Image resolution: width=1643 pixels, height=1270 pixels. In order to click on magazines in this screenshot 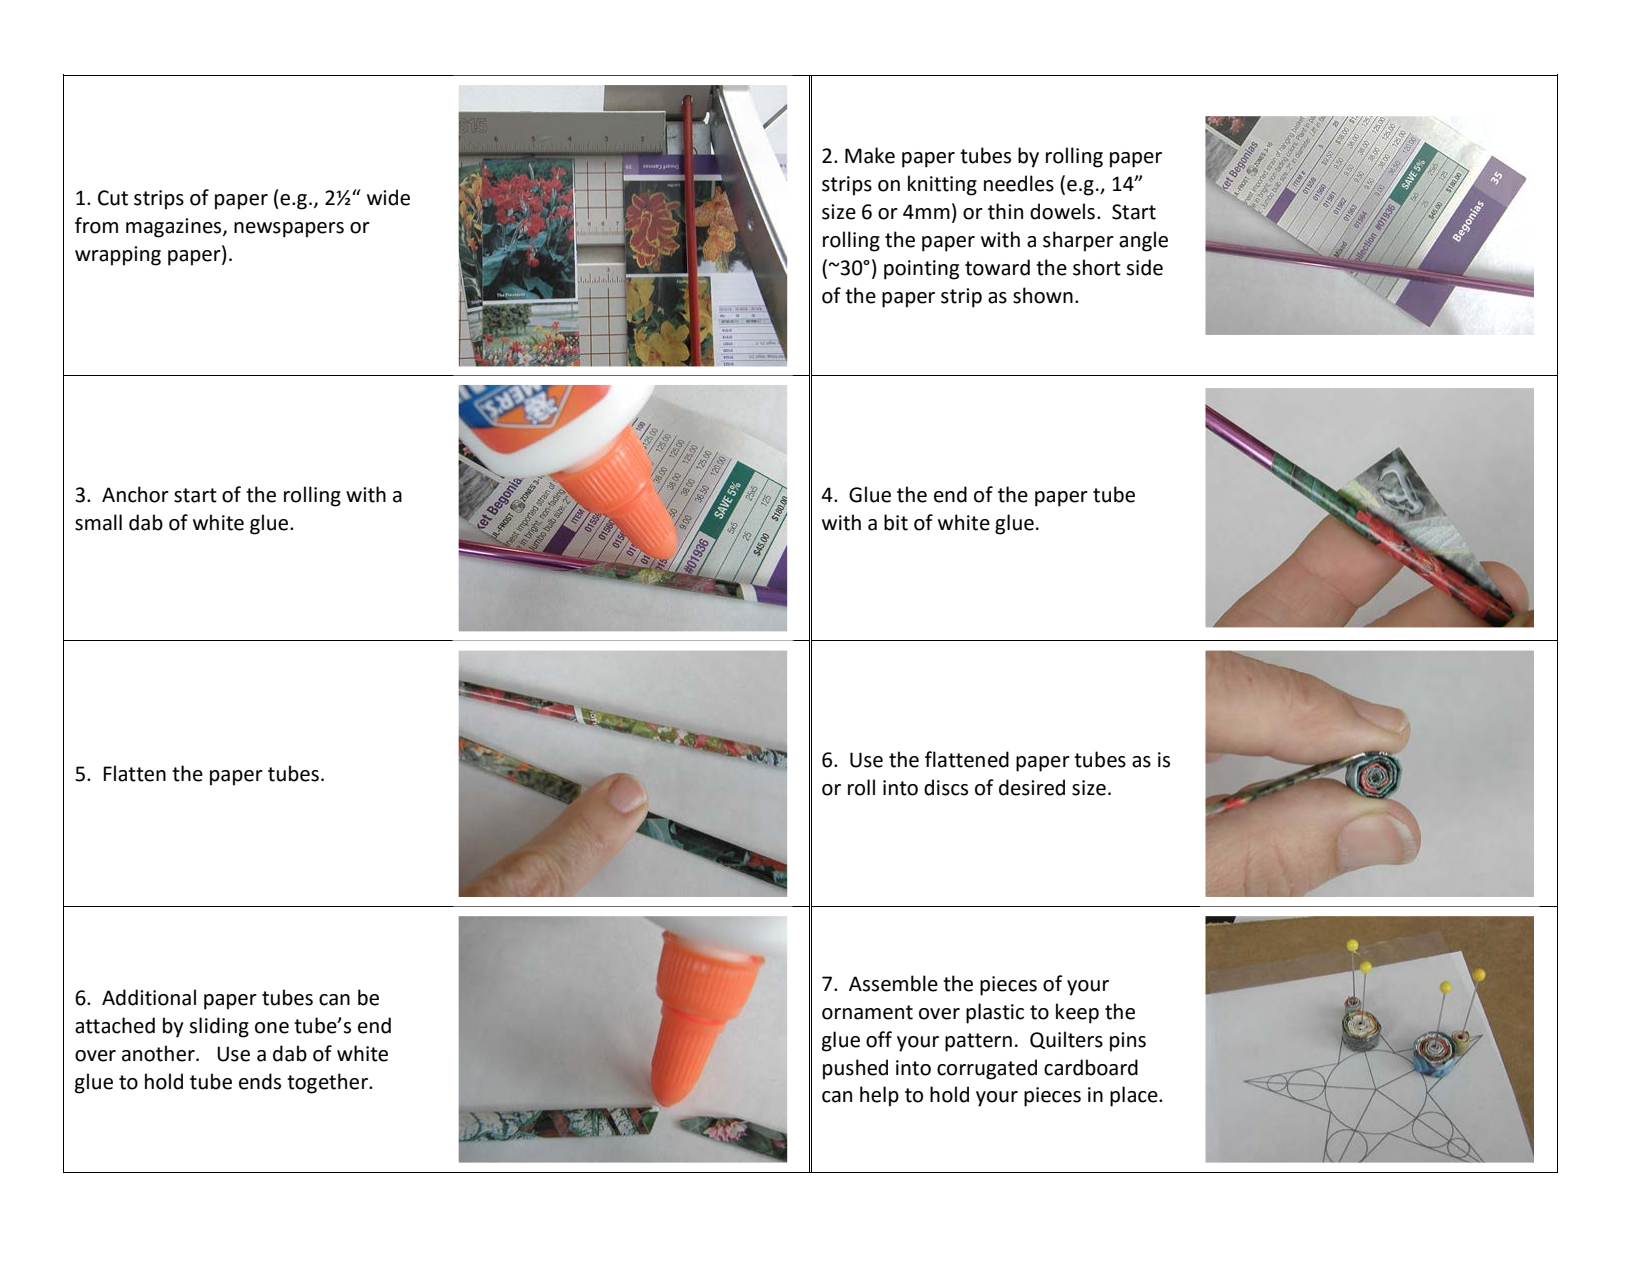, I will do `click(175, 228)`.
